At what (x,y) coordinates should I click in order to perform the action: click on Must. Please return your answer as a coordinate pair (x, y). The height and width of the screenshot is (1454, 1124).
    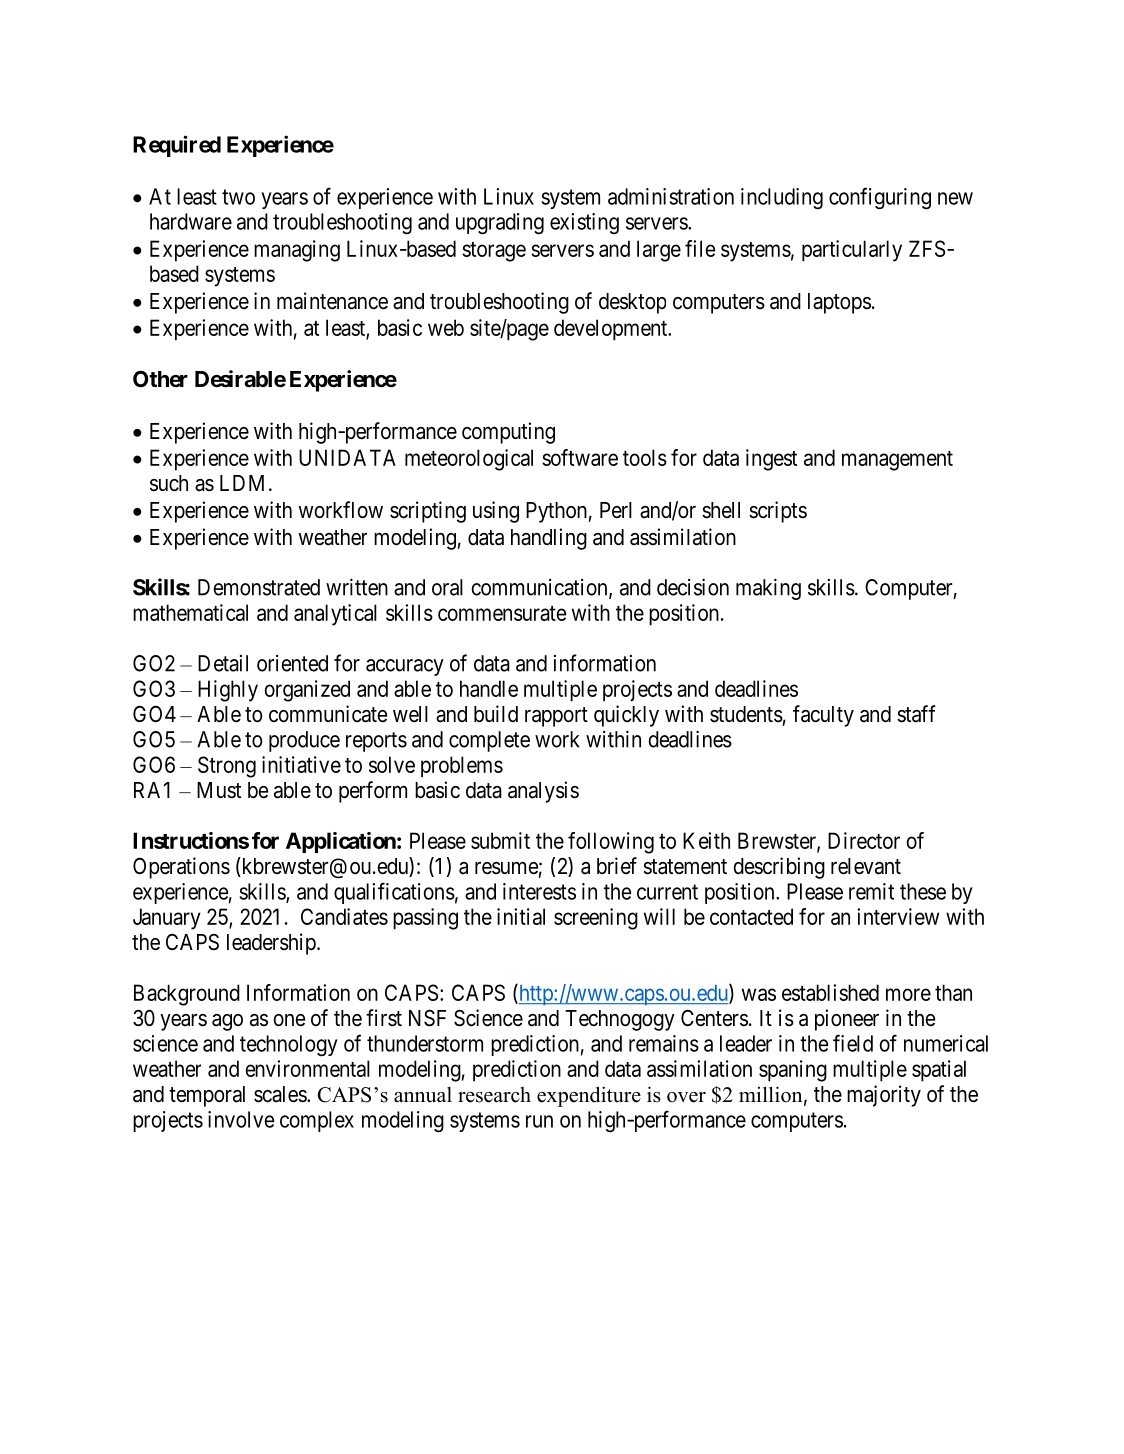
    Looking at the image, I should click on (219, 790).
